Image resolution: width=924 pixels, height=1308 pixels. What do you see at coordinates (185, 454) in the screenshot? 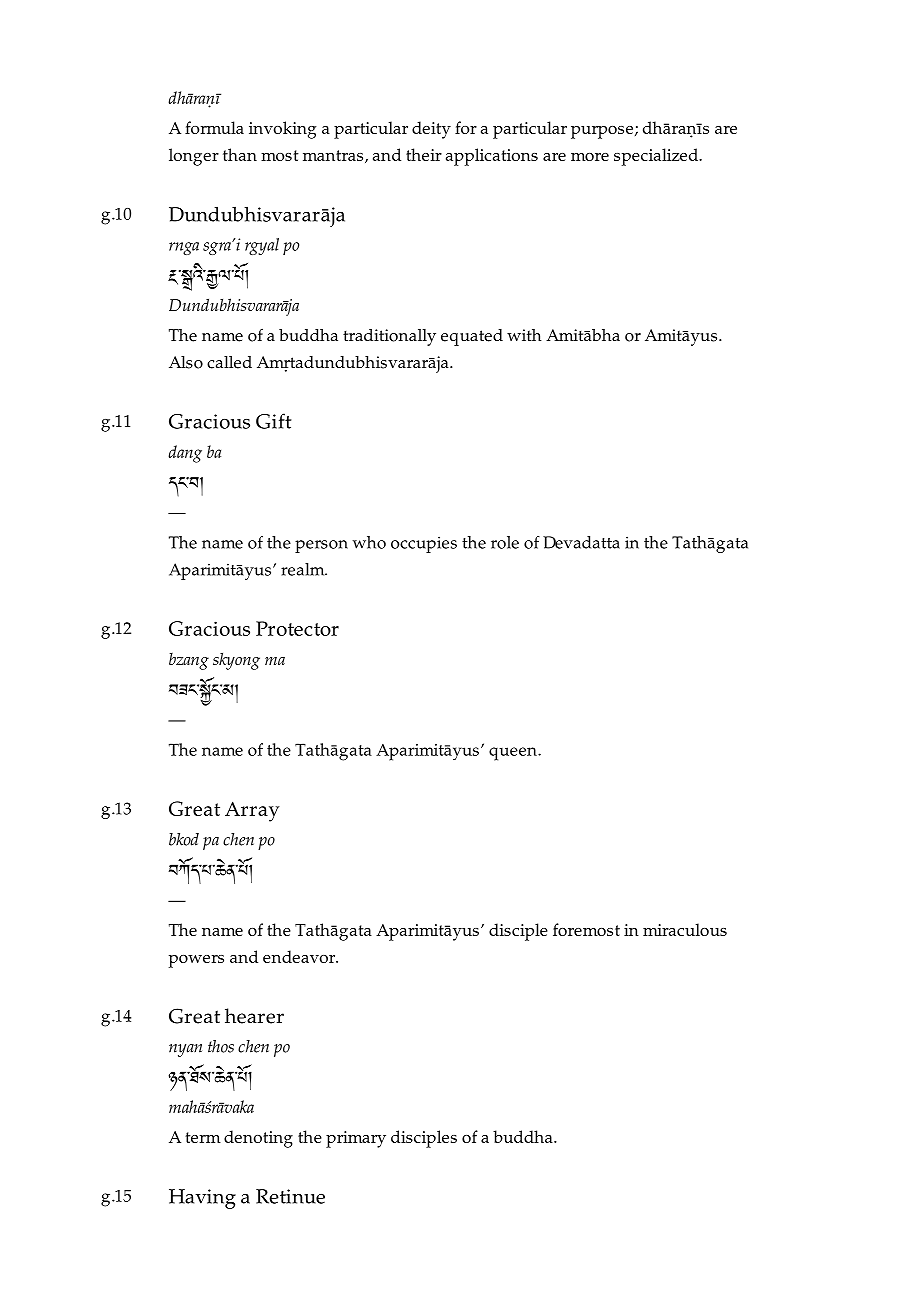
I see `dang` at bounding box center [185, 454].
